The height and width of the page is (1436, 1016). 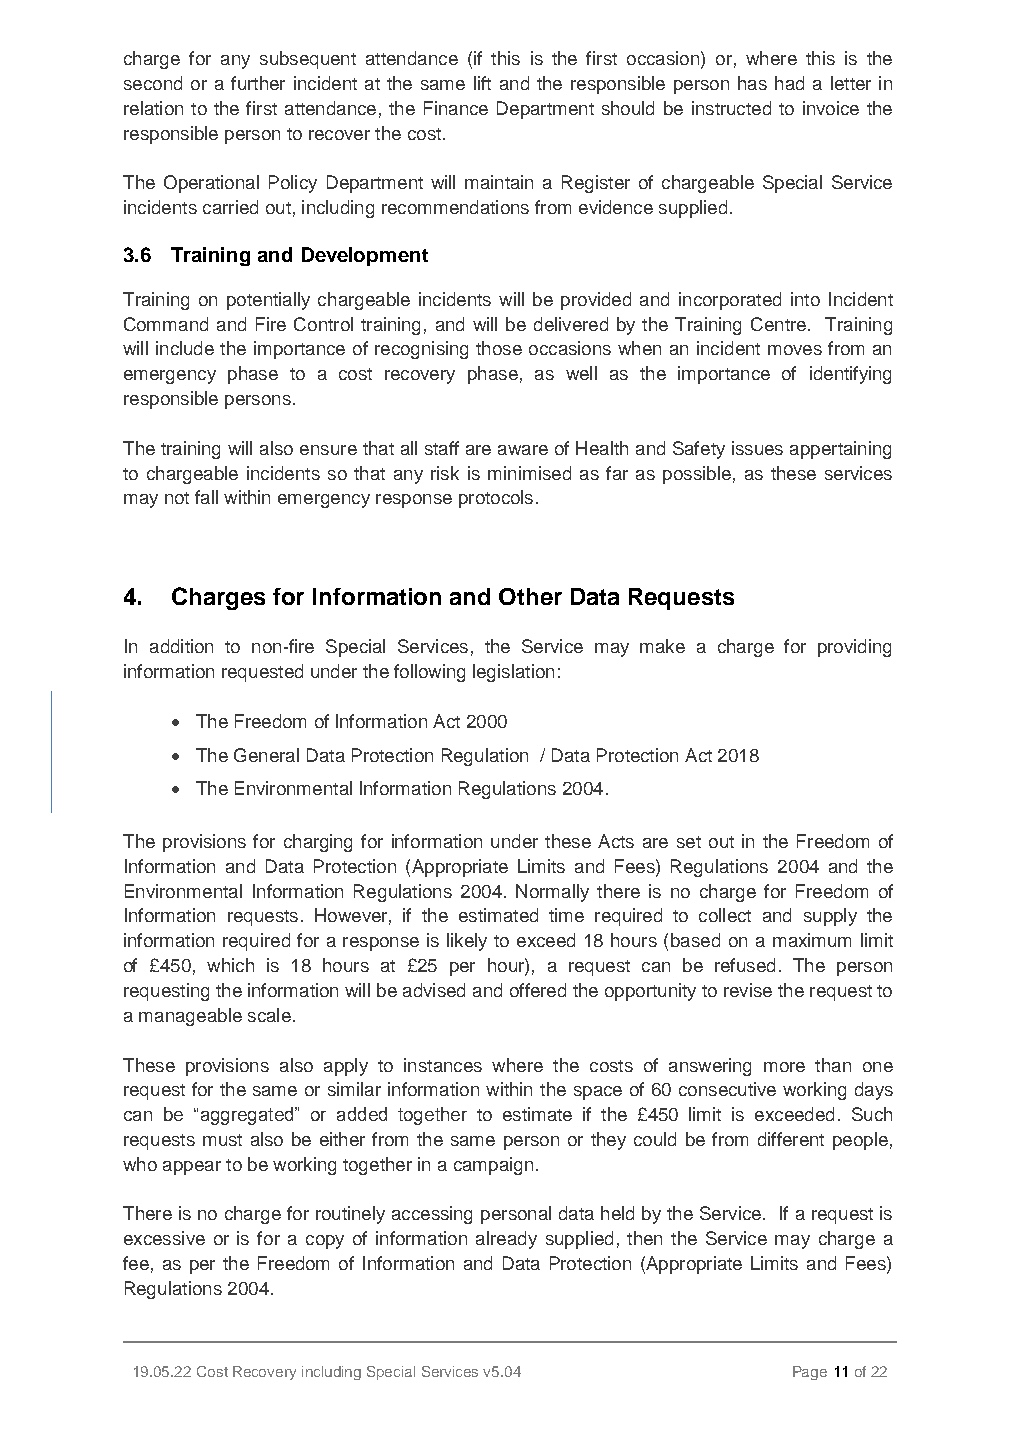 What do you see at coordinates (784, 1067) in the page?
I see `more` at bounding box center [784, 1067].
